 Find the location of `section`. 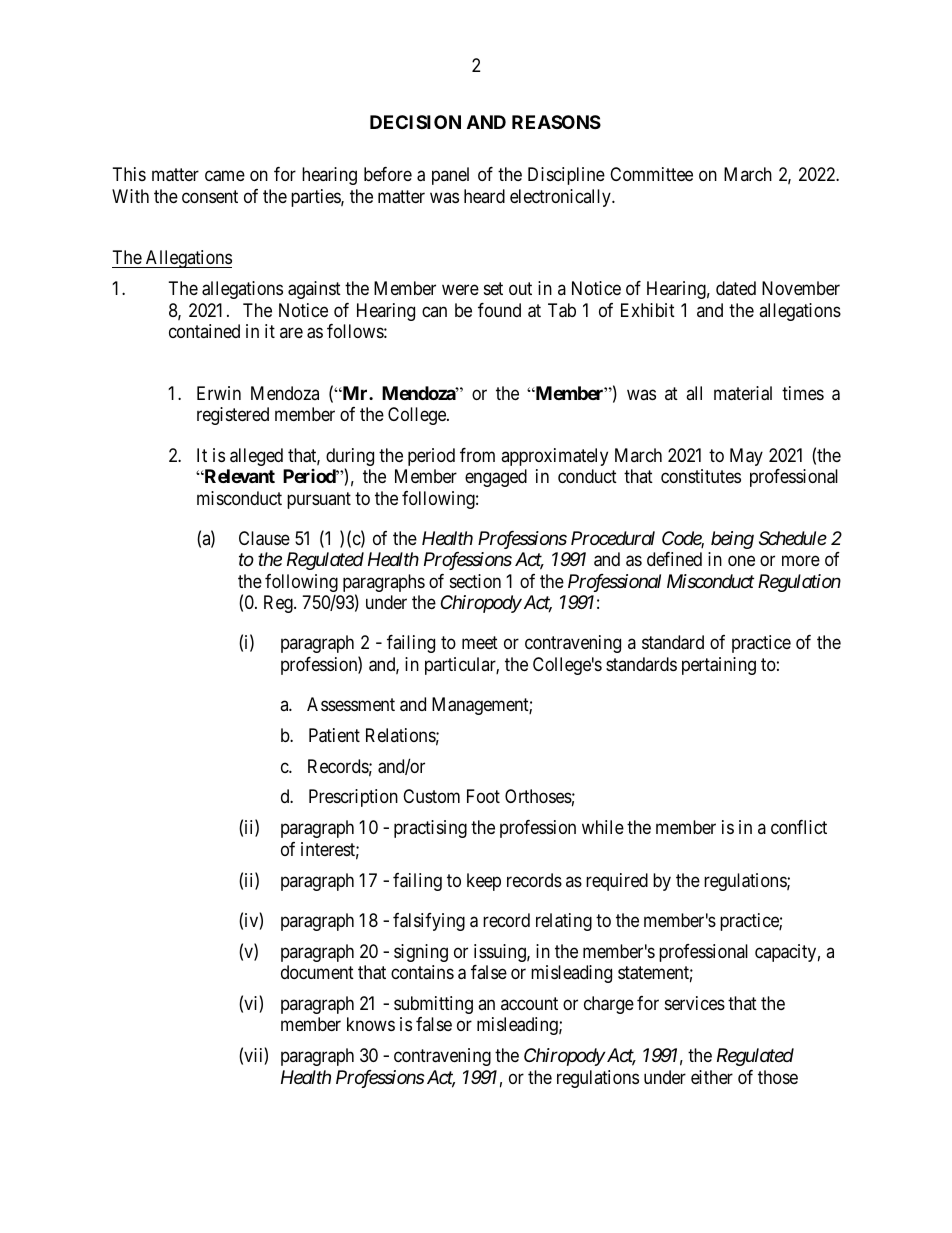

section is located at coordinates (475, 581).
